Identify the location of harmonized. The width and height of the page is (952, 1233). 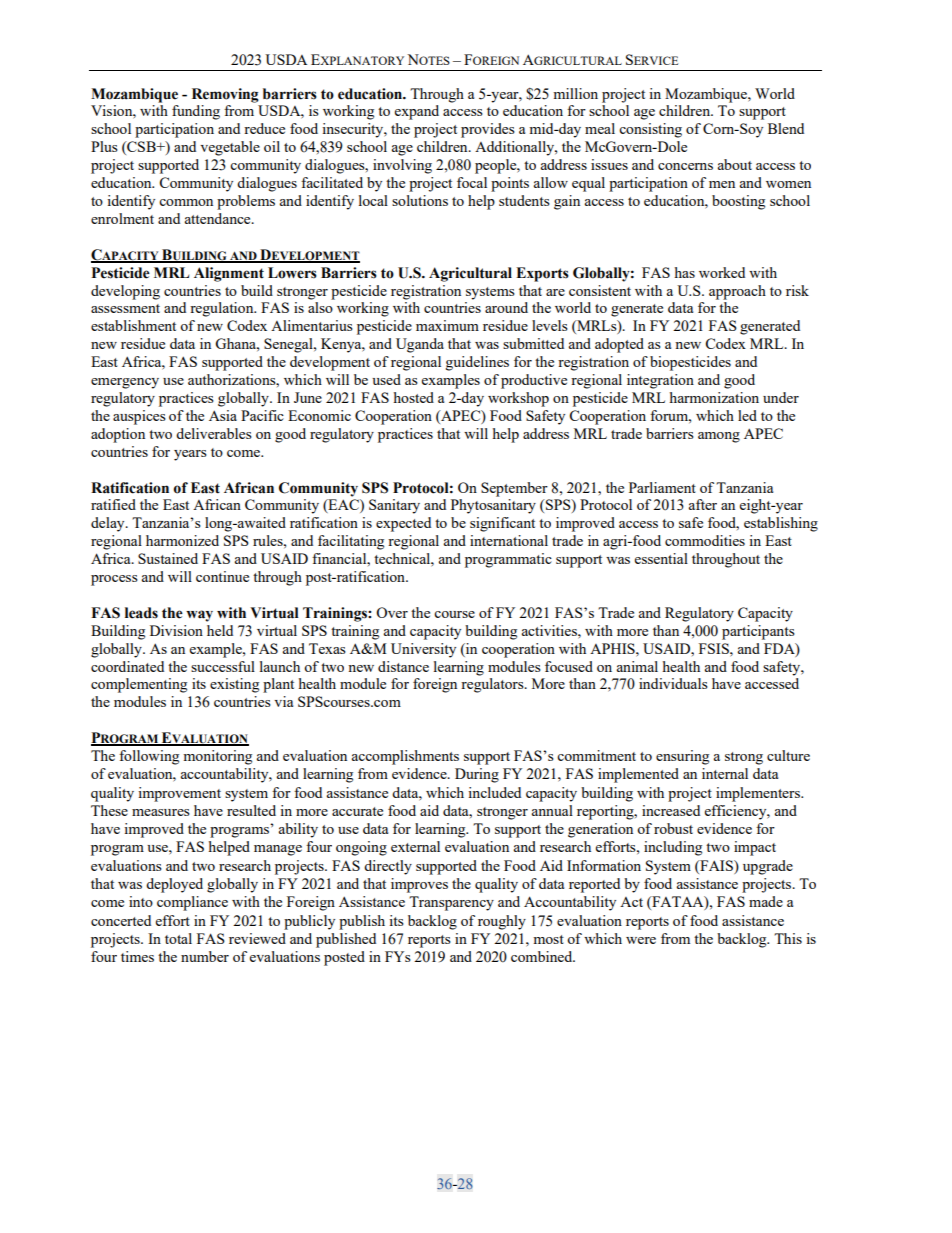
(182, 540).
